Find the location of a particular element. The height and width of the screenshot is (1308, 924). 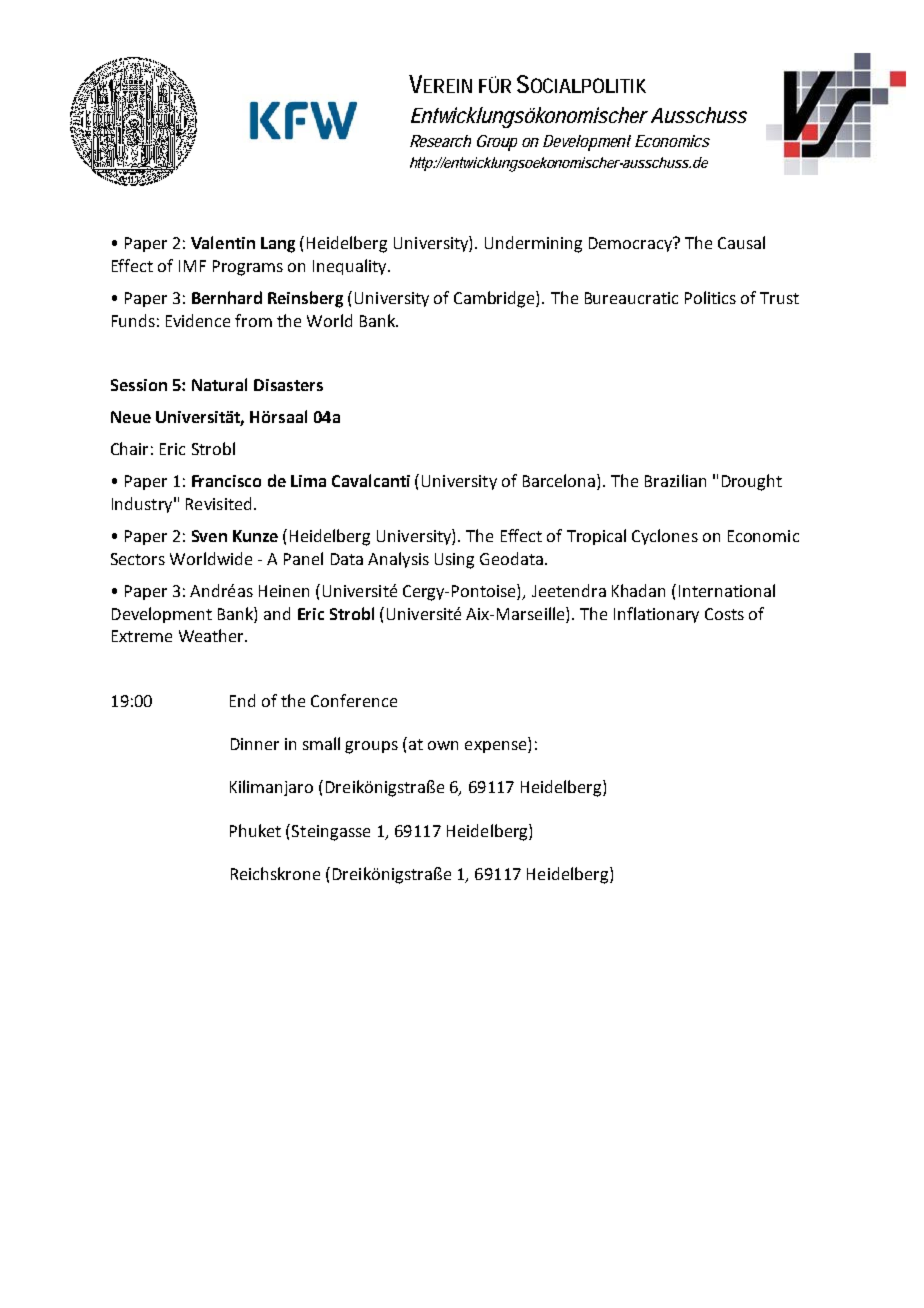

Research is located at coordinates (440, 141).
